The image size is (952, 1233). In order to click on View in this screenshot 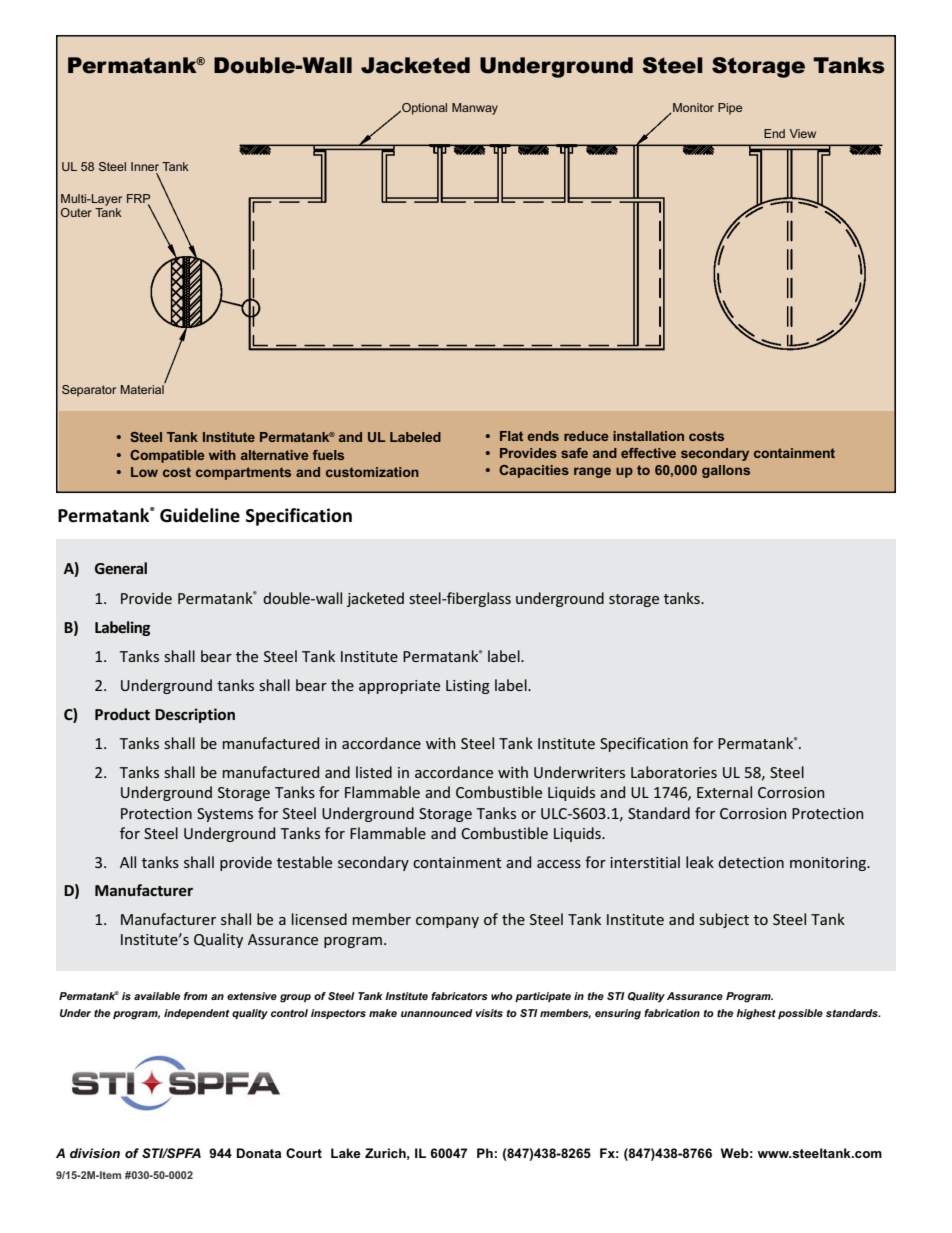, I will do `click(803, 133)`.
